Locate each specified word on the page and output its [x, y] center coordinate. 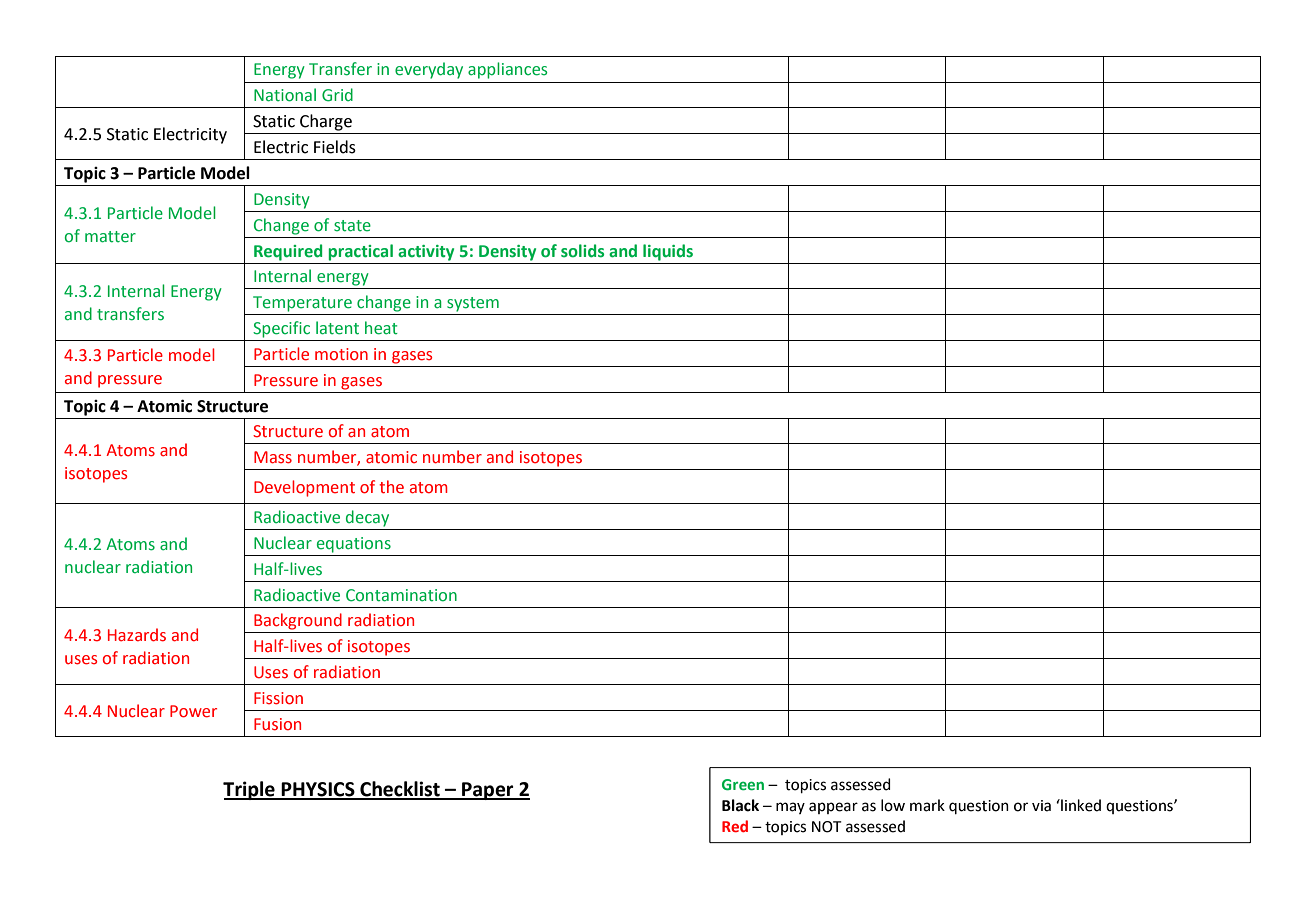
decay [367, 518]
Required [288, 252]
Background [298, 621]
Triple [250, 790]
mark [927, 805]
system [473, 304]
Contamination [401, 595]
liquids [668, 252]
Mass [273, 457]
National [285, 95]
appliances [507, 70]
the [392, 487]
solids [582, 251]
